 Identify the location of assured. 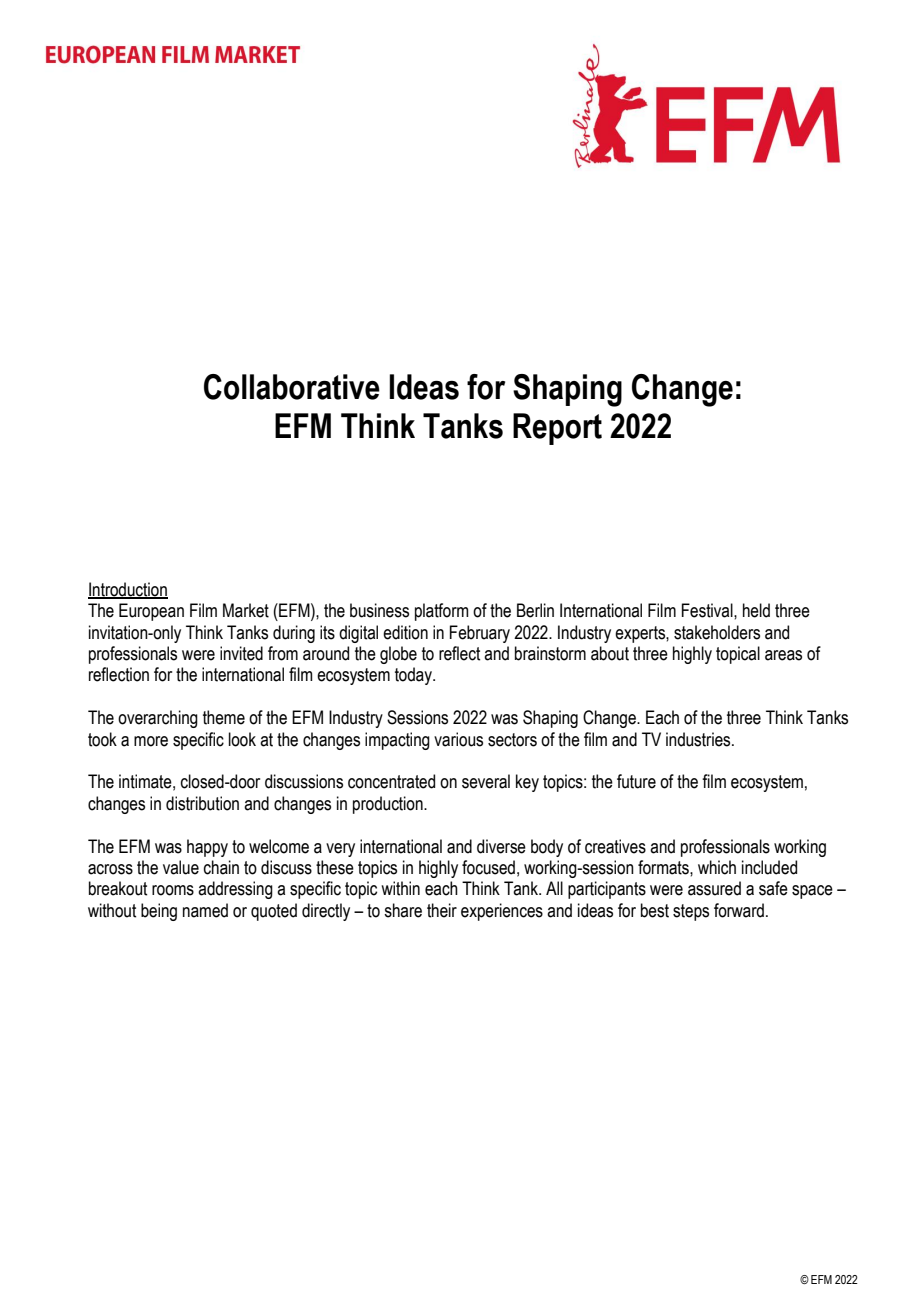
(714, 888).
